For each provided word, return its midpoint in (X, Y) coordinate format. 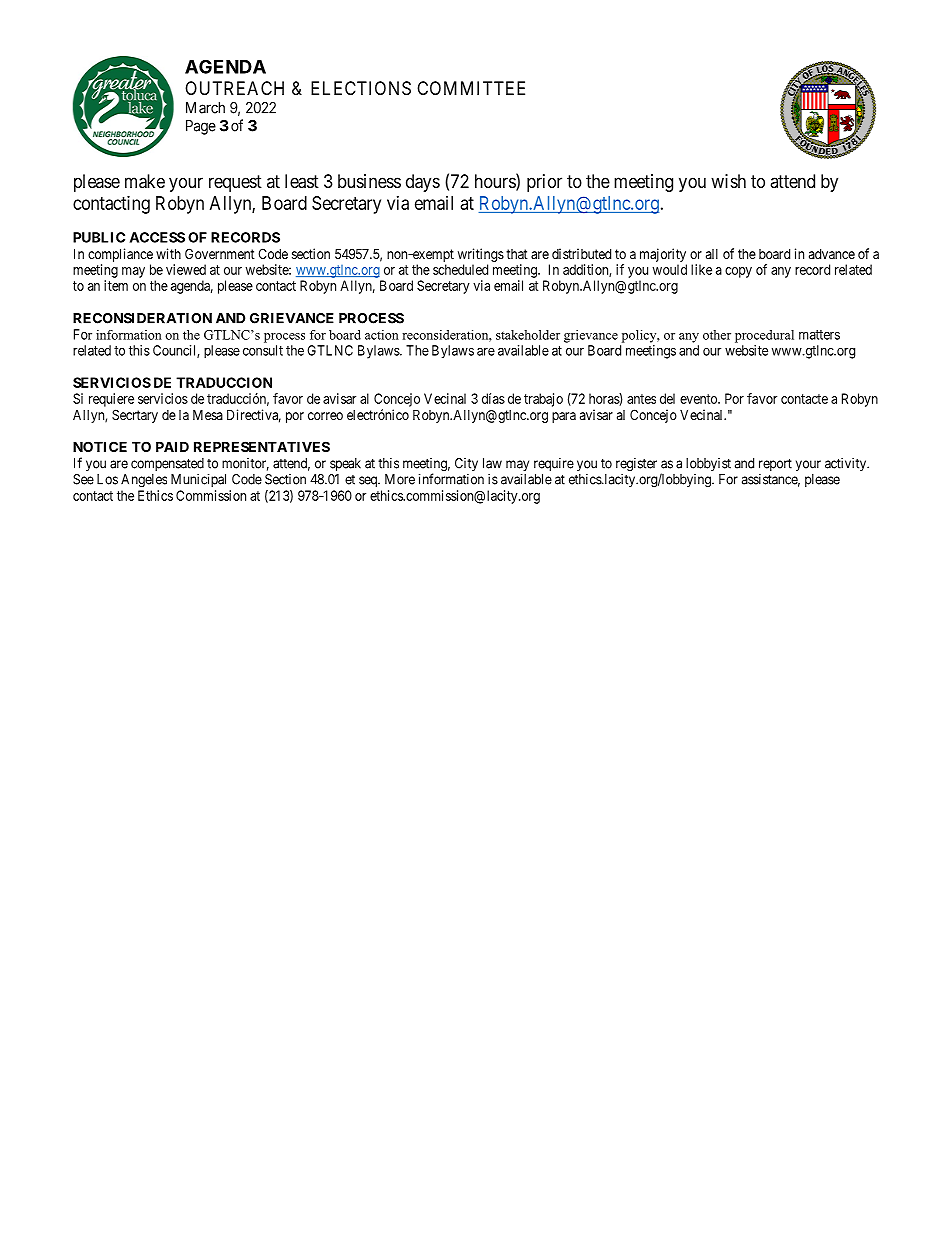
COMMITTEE (471, 88)
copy (738, 272)
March (205, 108)
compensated (167, 464)
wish (728, 181)
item (116, 285)
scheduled (460, 269)
